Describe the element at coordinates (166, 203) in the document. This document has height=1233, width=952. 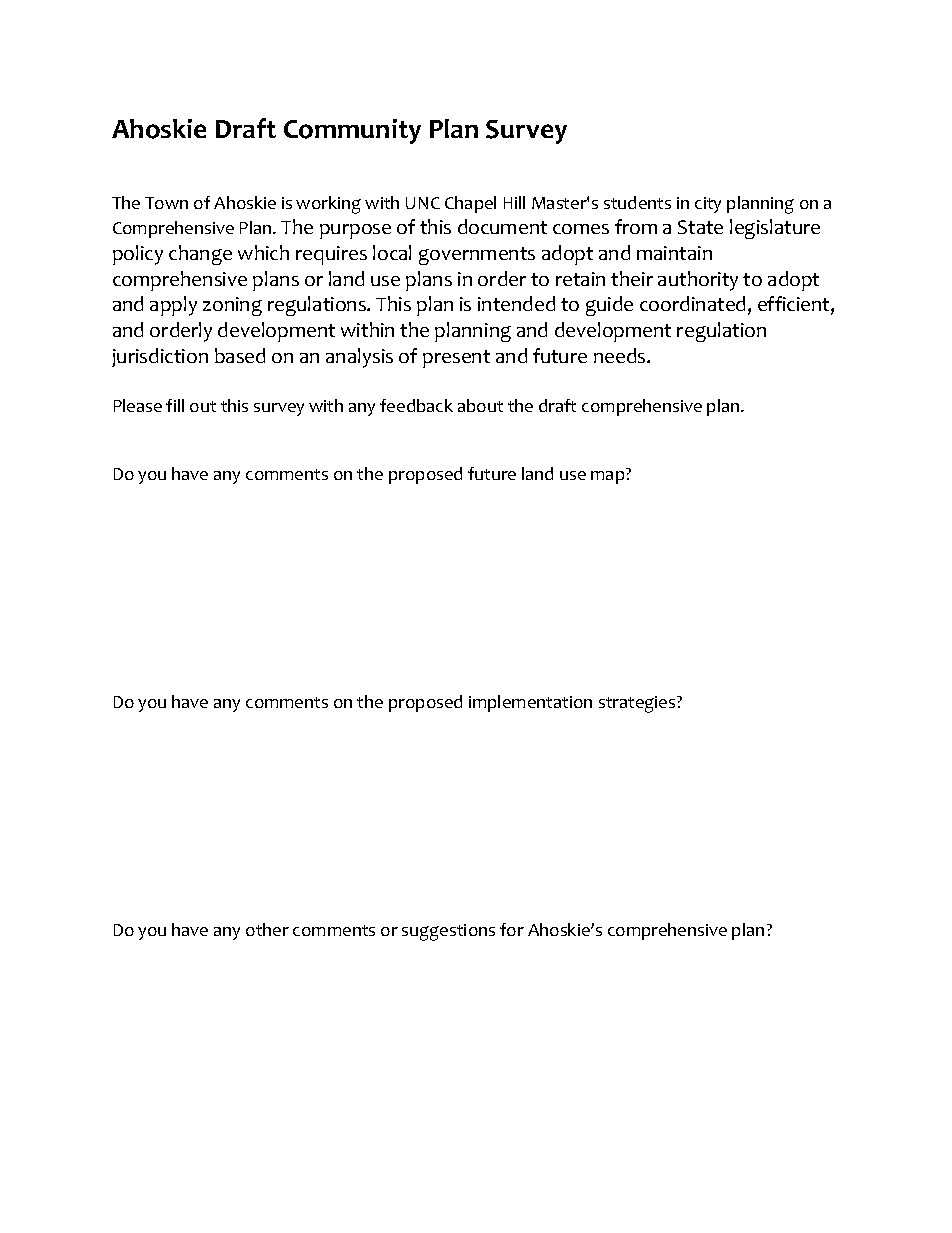
I see `Town` at that location.
